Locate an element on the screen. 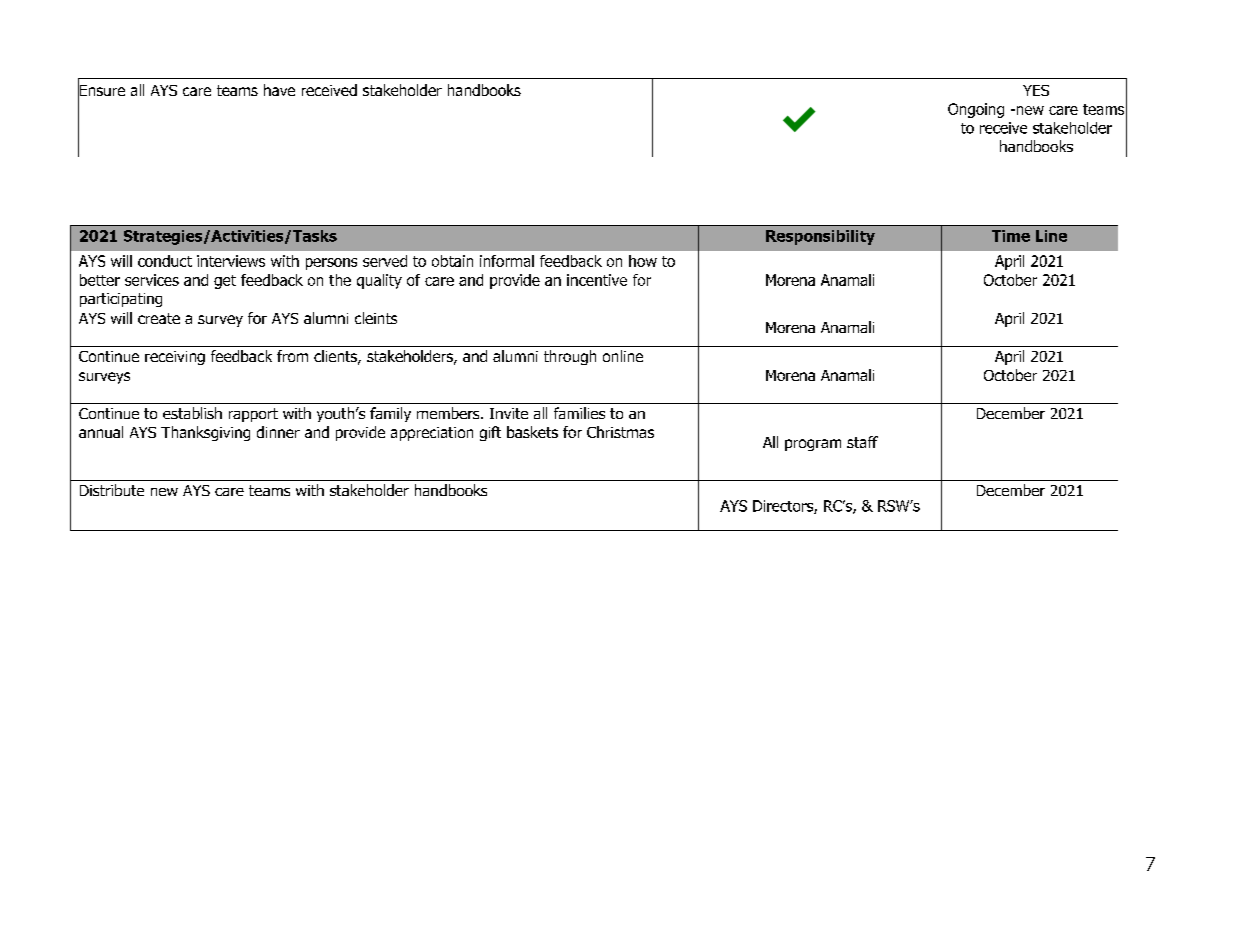  informal is located at coordinates (507, 261).
